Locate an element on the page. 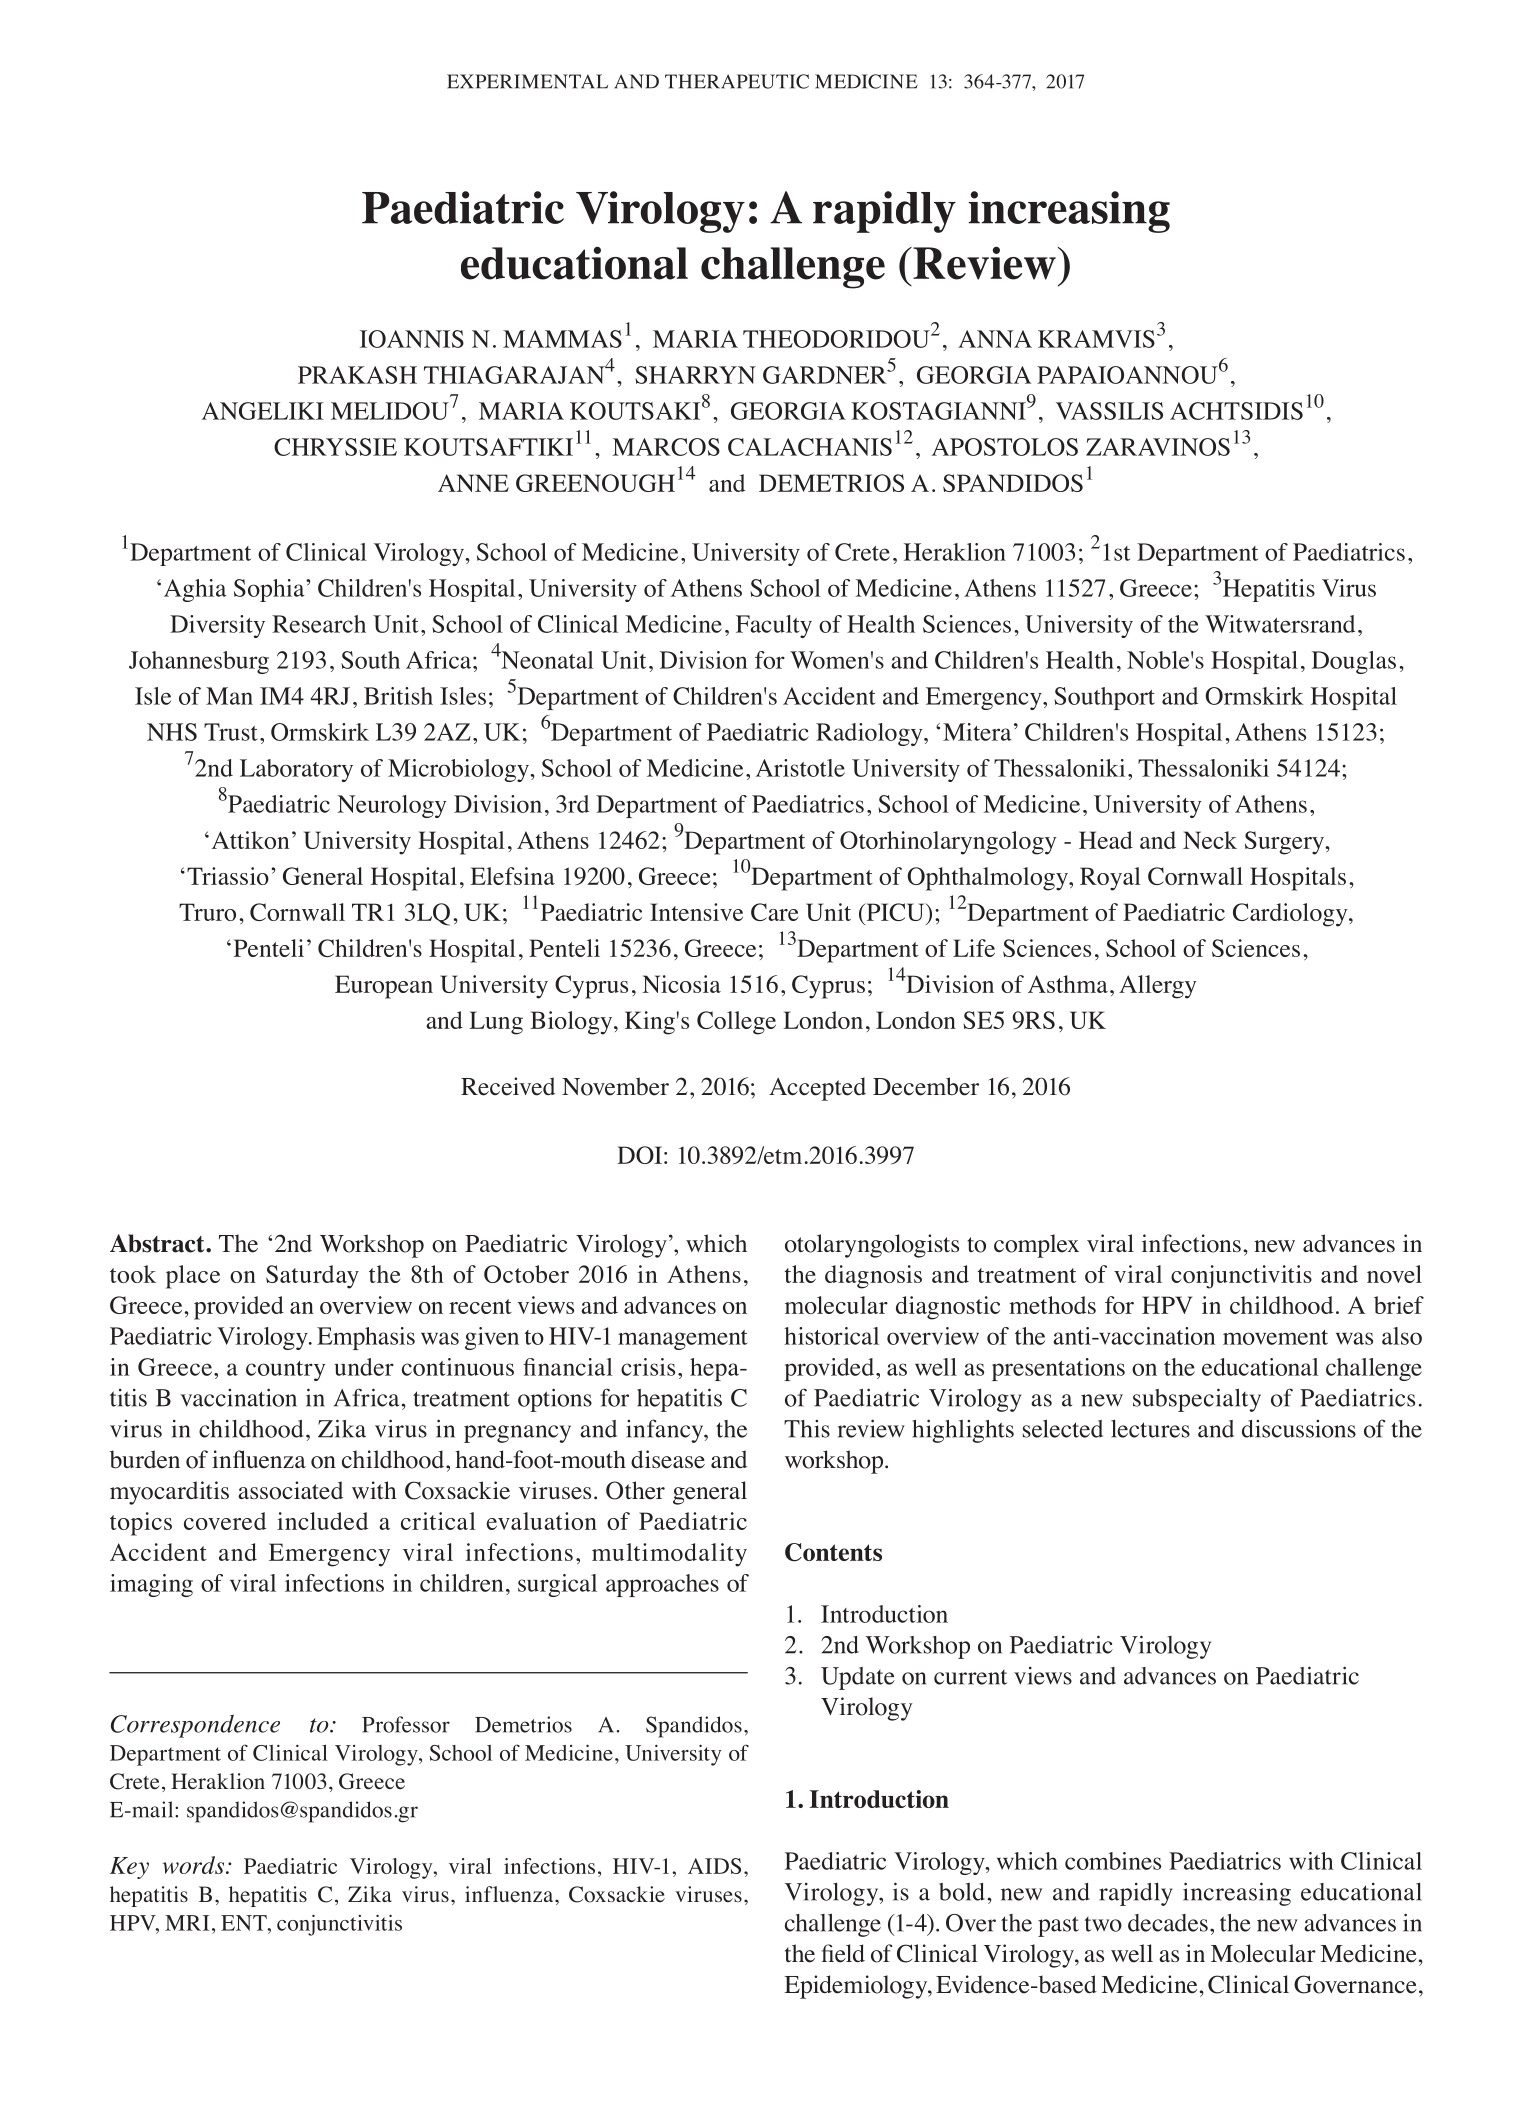 This page has width=1532, height=2115. EXPERIMENTAL is located at coordinates (527, 81).
